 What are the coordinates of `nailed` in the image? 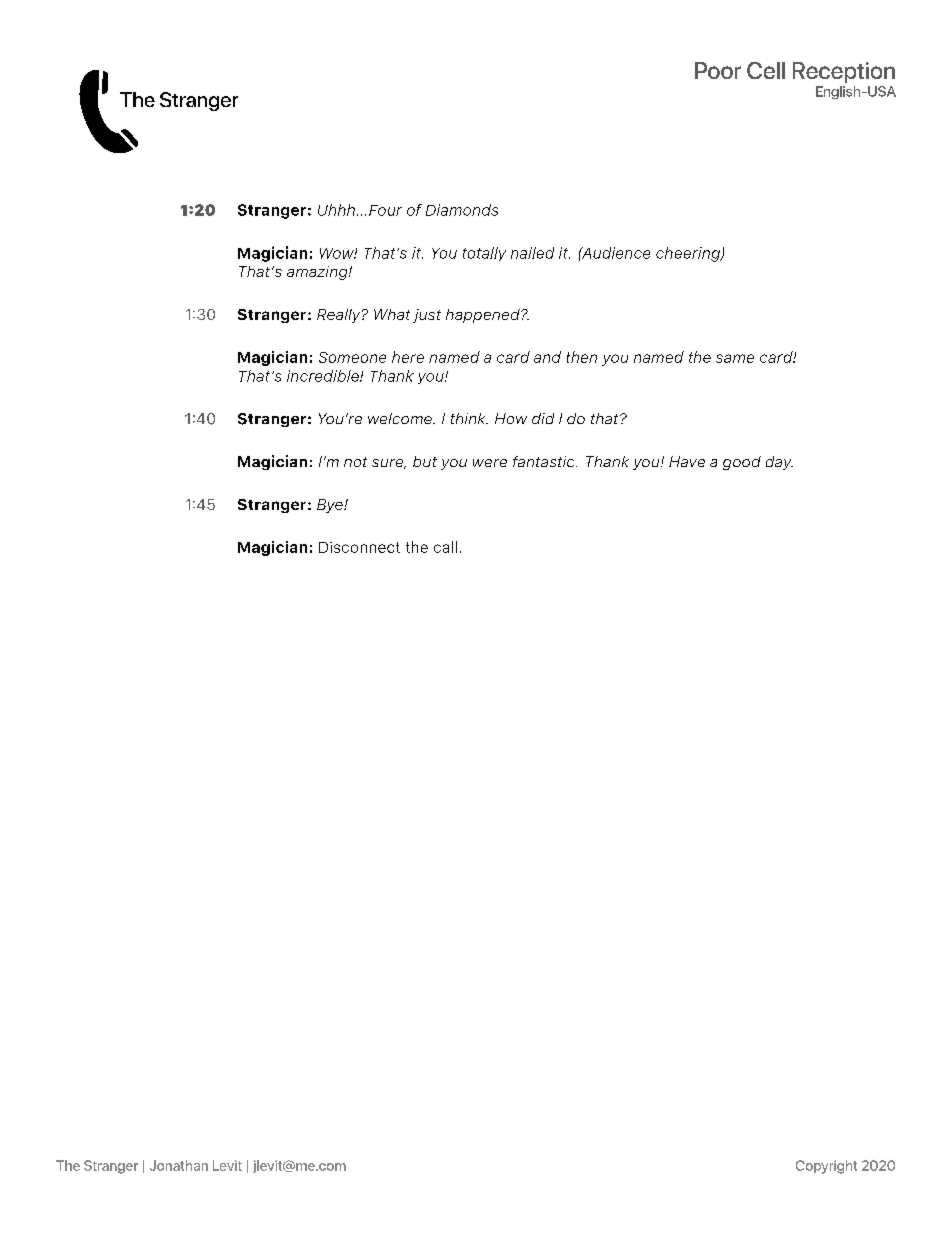 It's located at (532, 253).
